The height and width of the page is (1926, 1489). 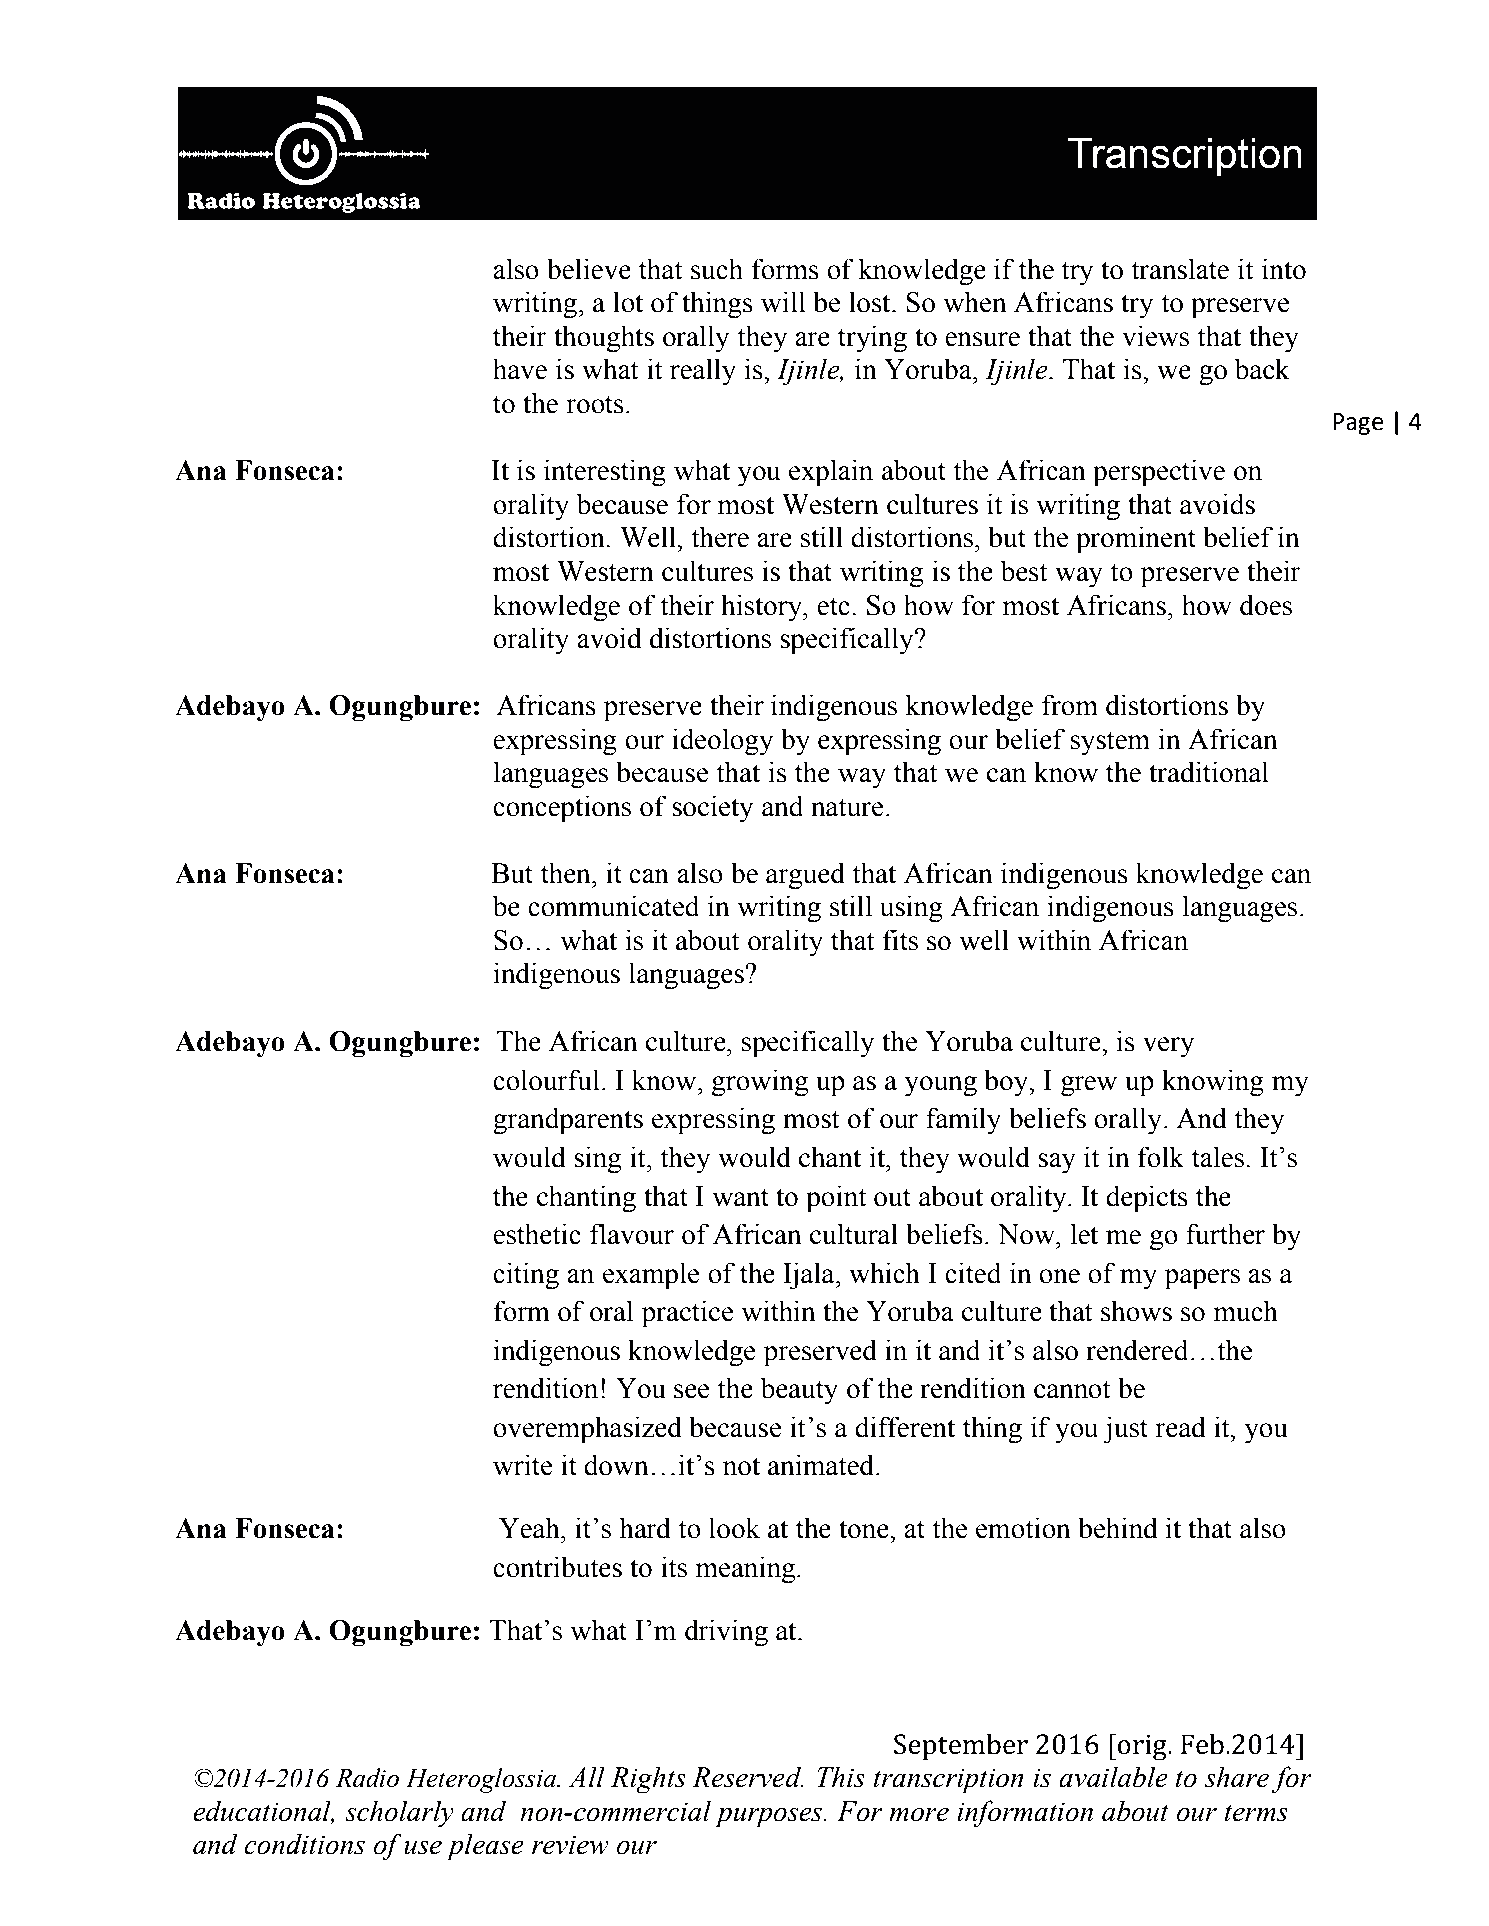 I want to click on This, so click(x=841, y=1777).
